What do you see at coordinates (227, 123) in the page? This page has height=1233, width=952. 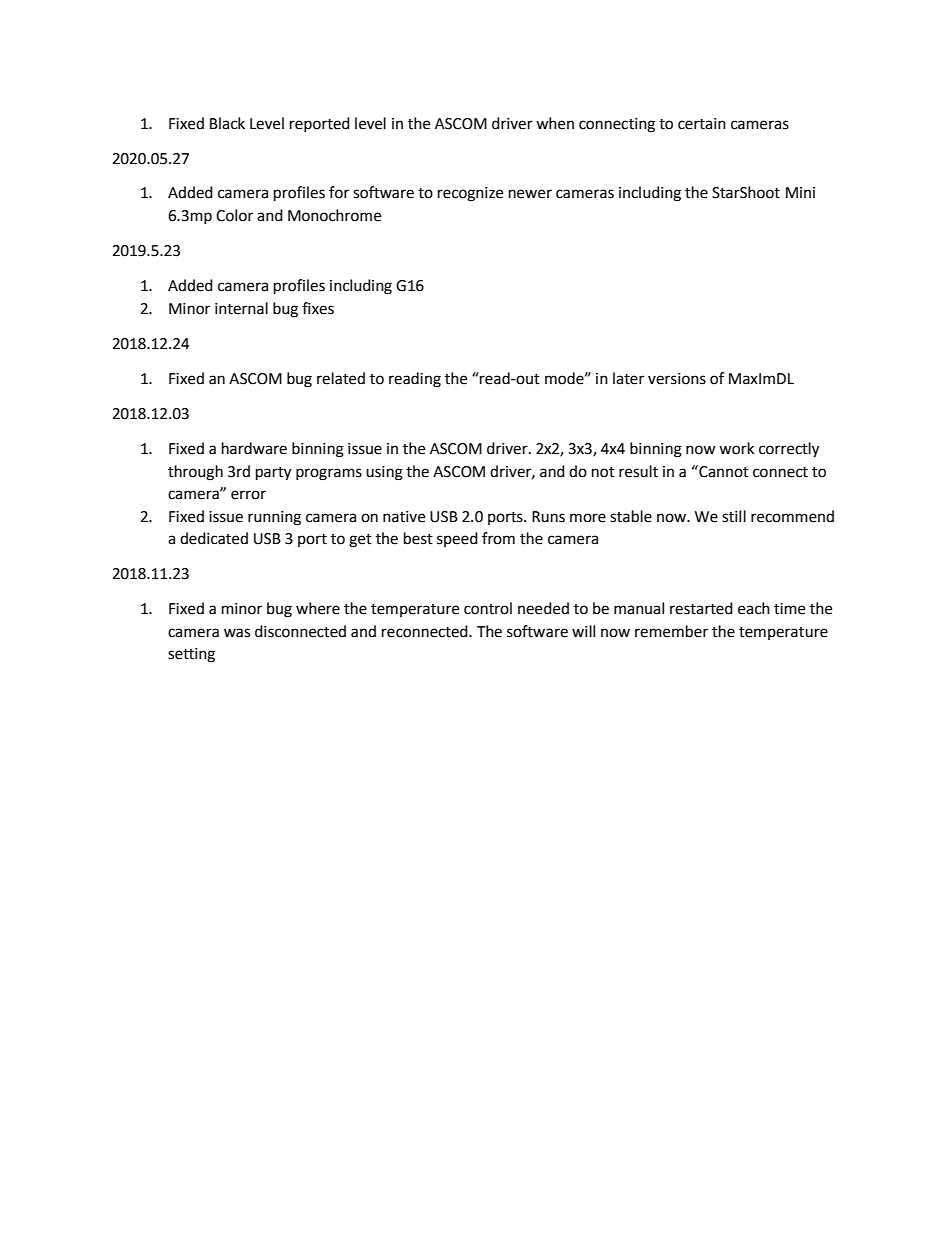 I see `Black` at bounding box center [227, 123].
